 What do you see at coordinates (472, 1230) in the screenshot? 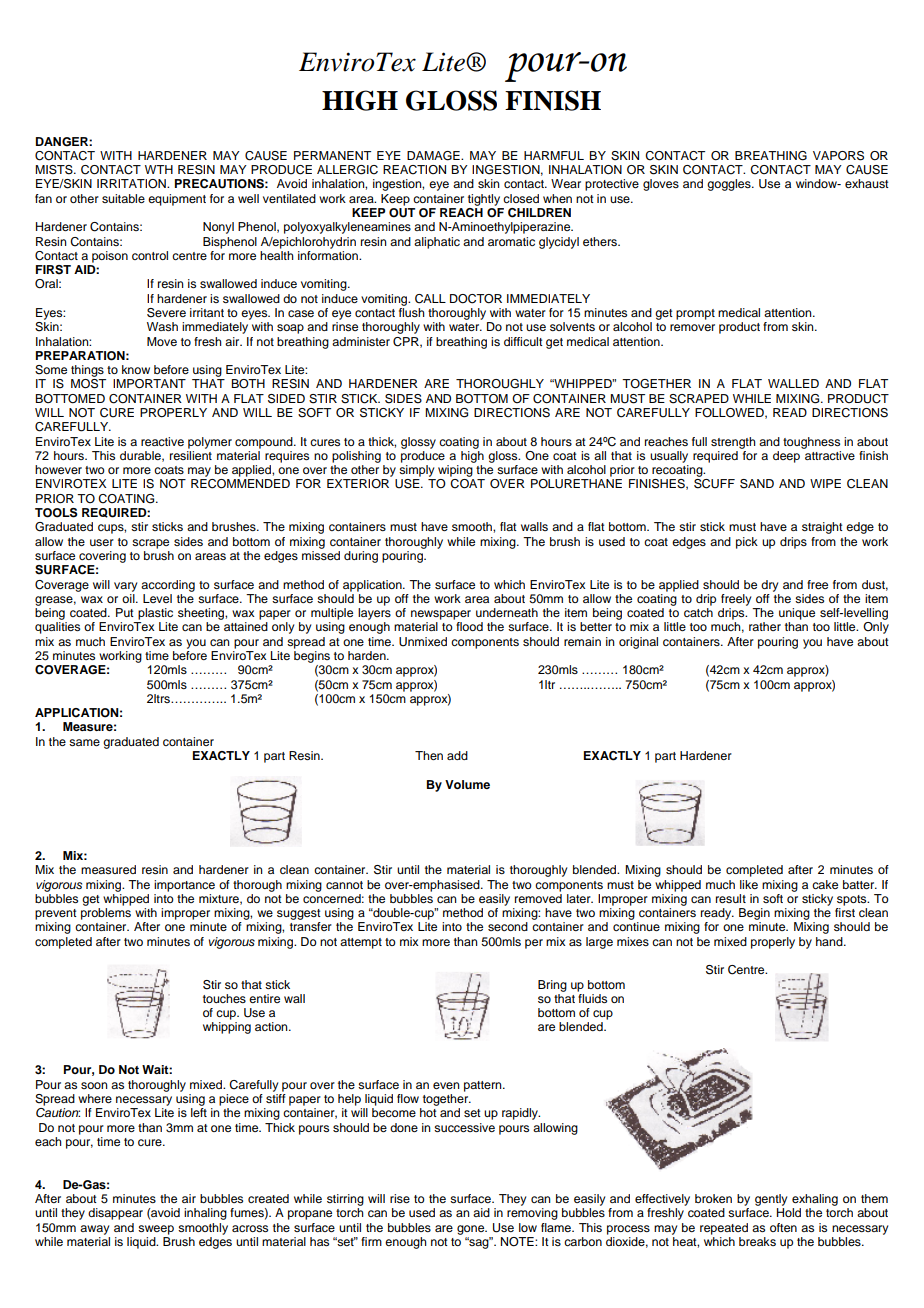
I see `gone` at bounding box center [472, 1230].
